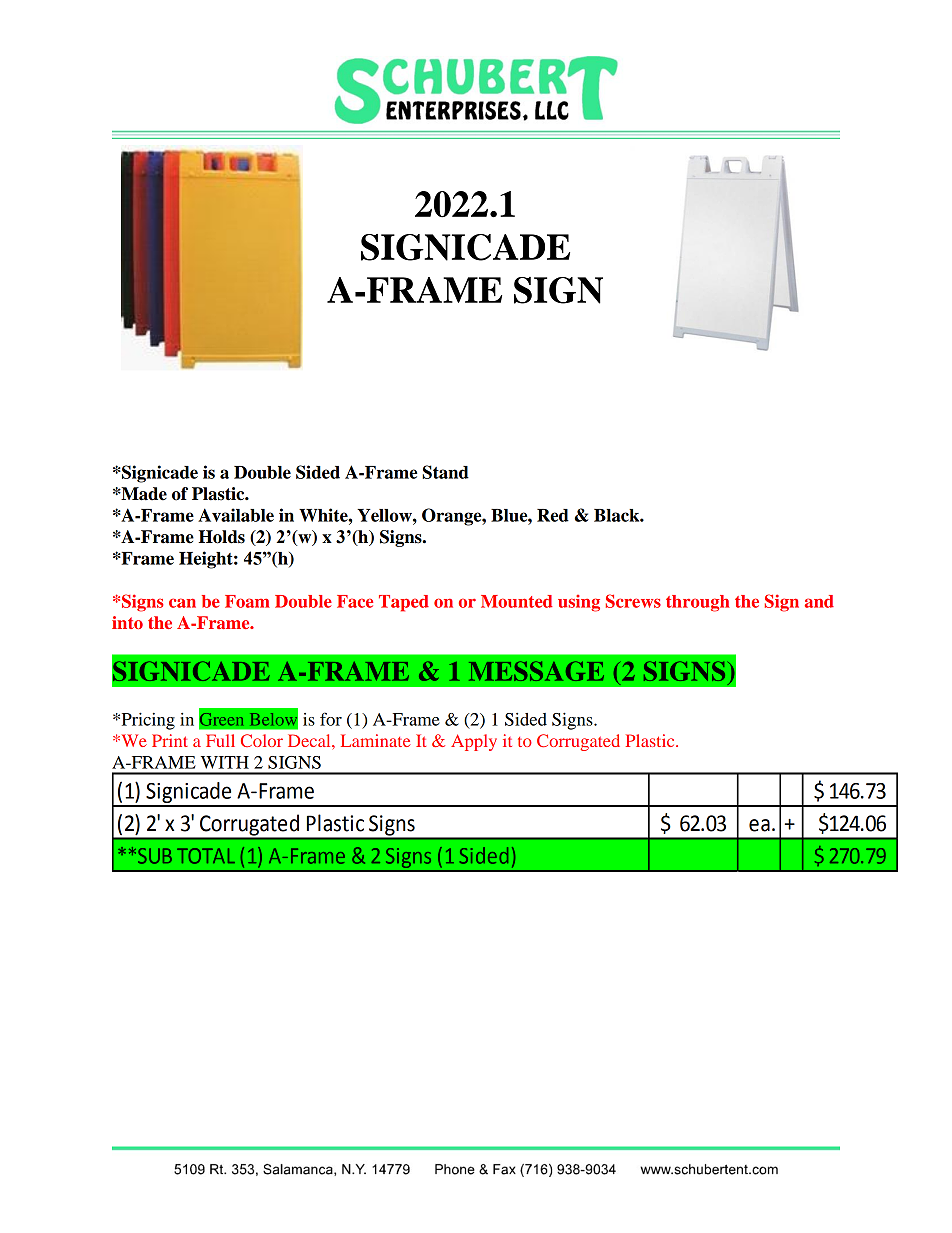 The width and height of the screenshot is (952, 1233). I want to click on Stand, so click(445, 472).
